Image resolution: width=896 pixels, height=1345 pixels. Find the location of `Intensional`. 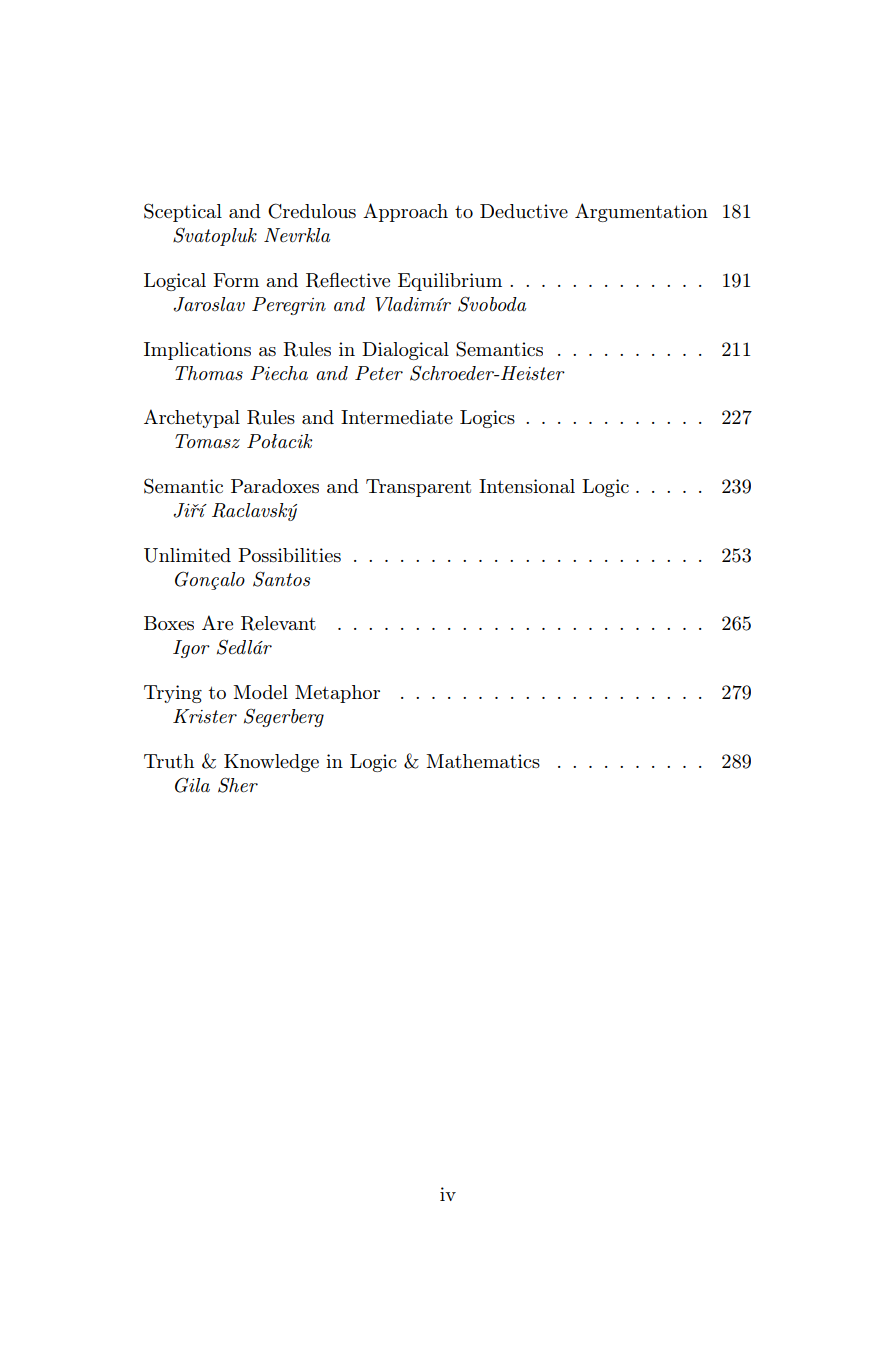

Intensional is located at coordinates (527, 486).
